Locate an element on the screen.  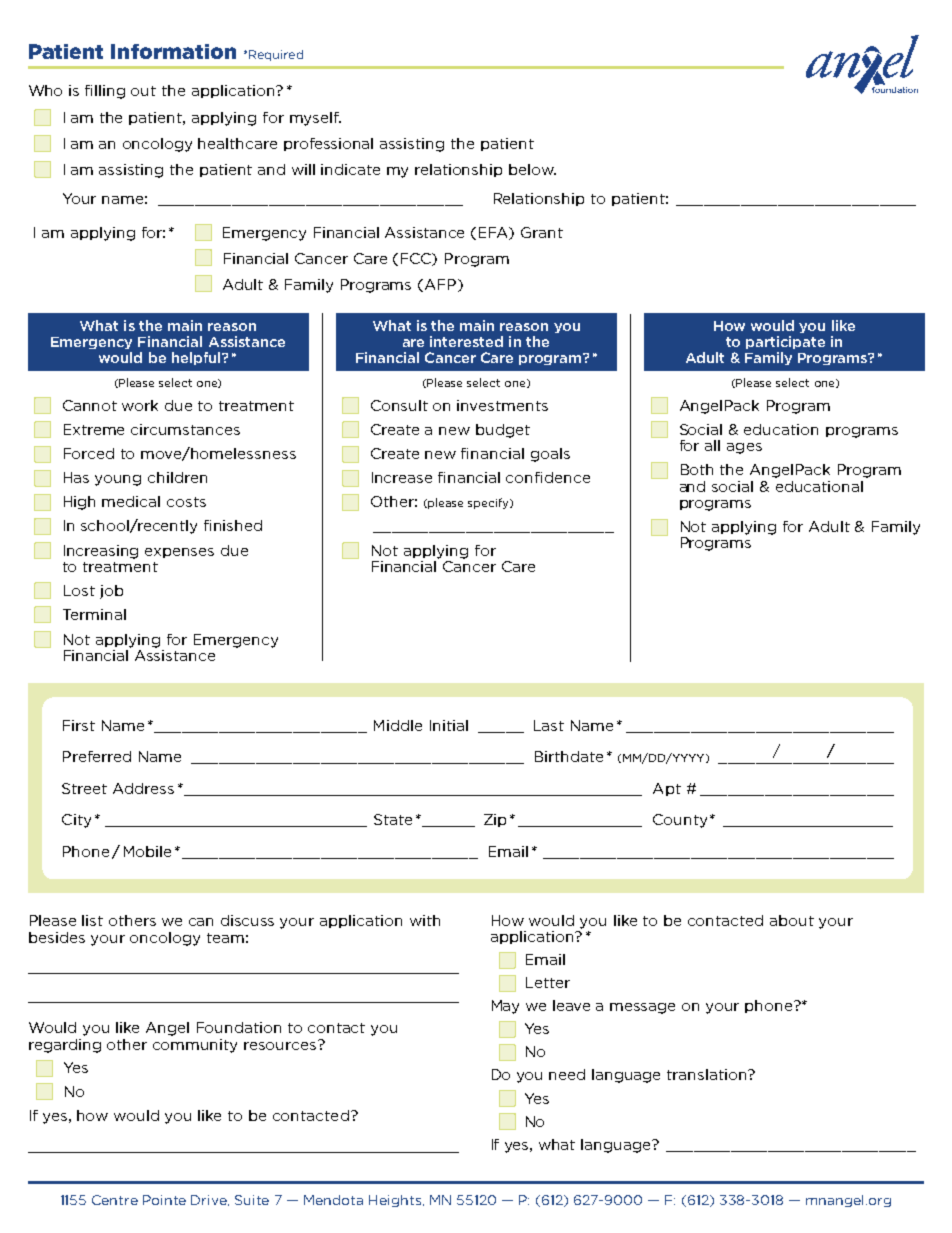
Centre is located at coordinates (115, 1200).
